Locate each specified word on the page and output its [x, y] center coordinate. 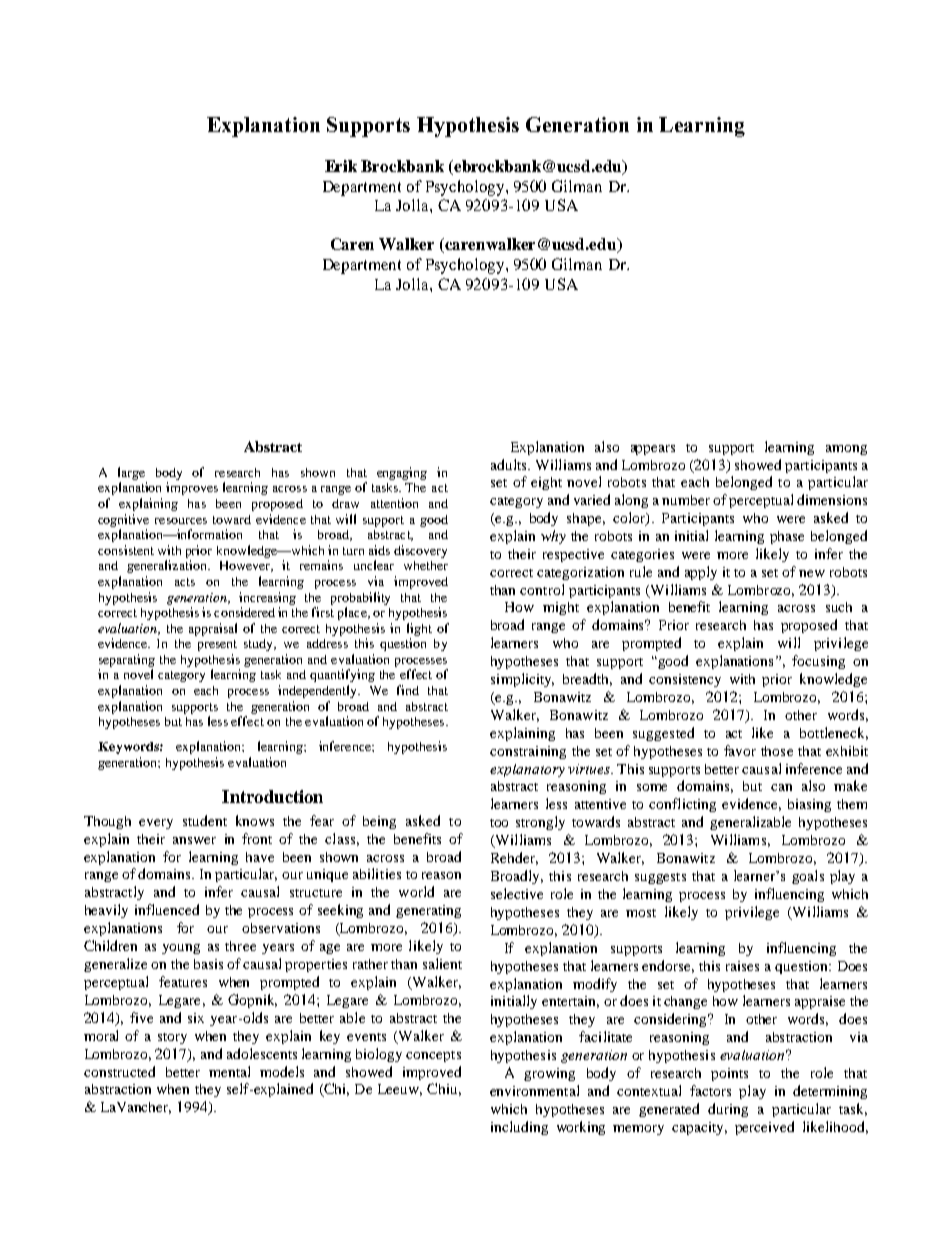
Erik [341, 166]
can [781, 787]
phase [787, 537]
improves [192, 488]
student [205, 820]
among [846, 450]
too [499, 823]
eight [546, 483]
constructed [119, 1071]
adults [510, 464]
